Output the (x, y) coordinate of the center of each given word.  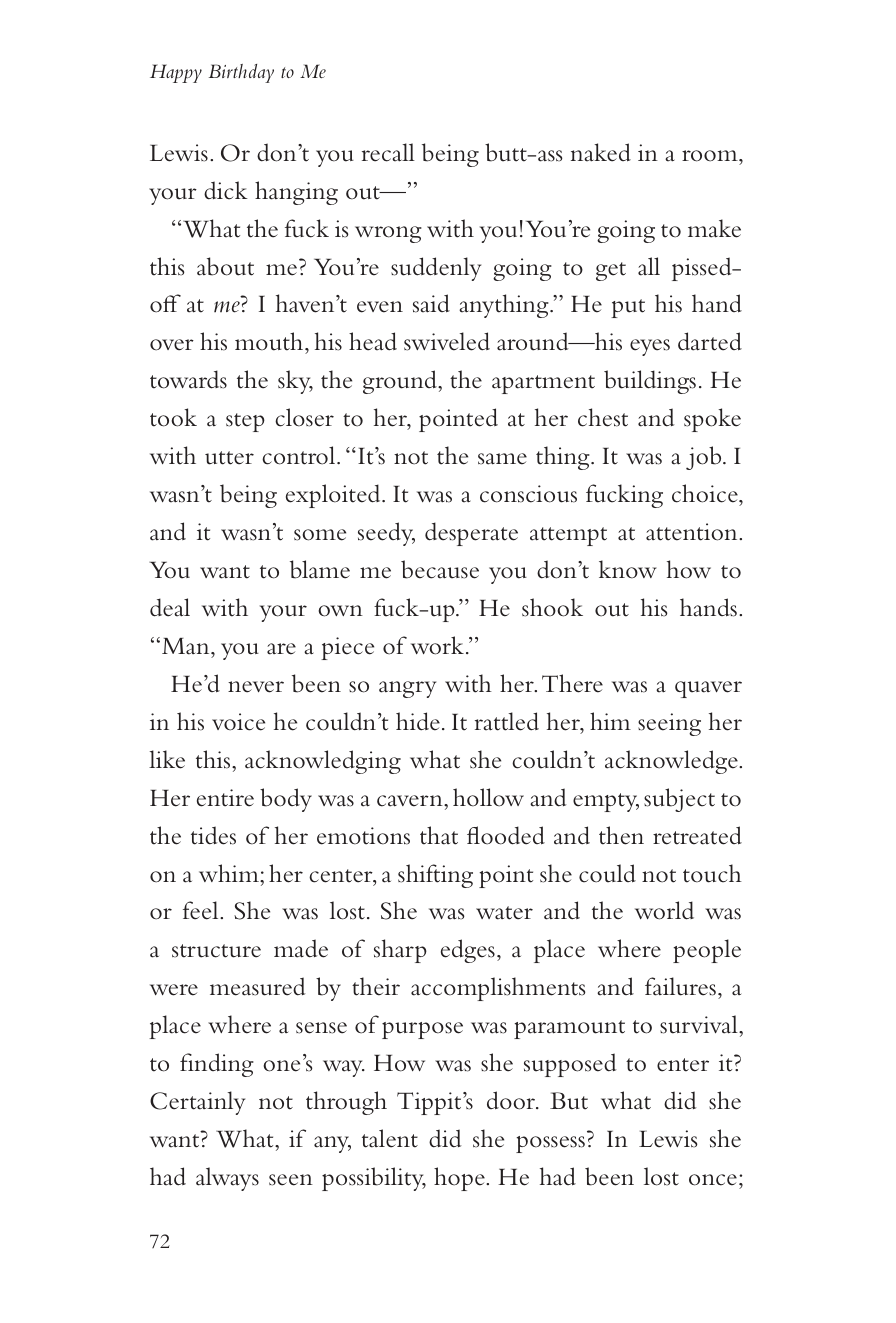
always (227, 1179)
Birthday (241, 73)
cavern (411, 801)
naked (601, 152)
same (502, 459)
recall (388, 152)
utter (229, 458)
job (705, 458)
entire (225, 798)
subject (679, 800)
